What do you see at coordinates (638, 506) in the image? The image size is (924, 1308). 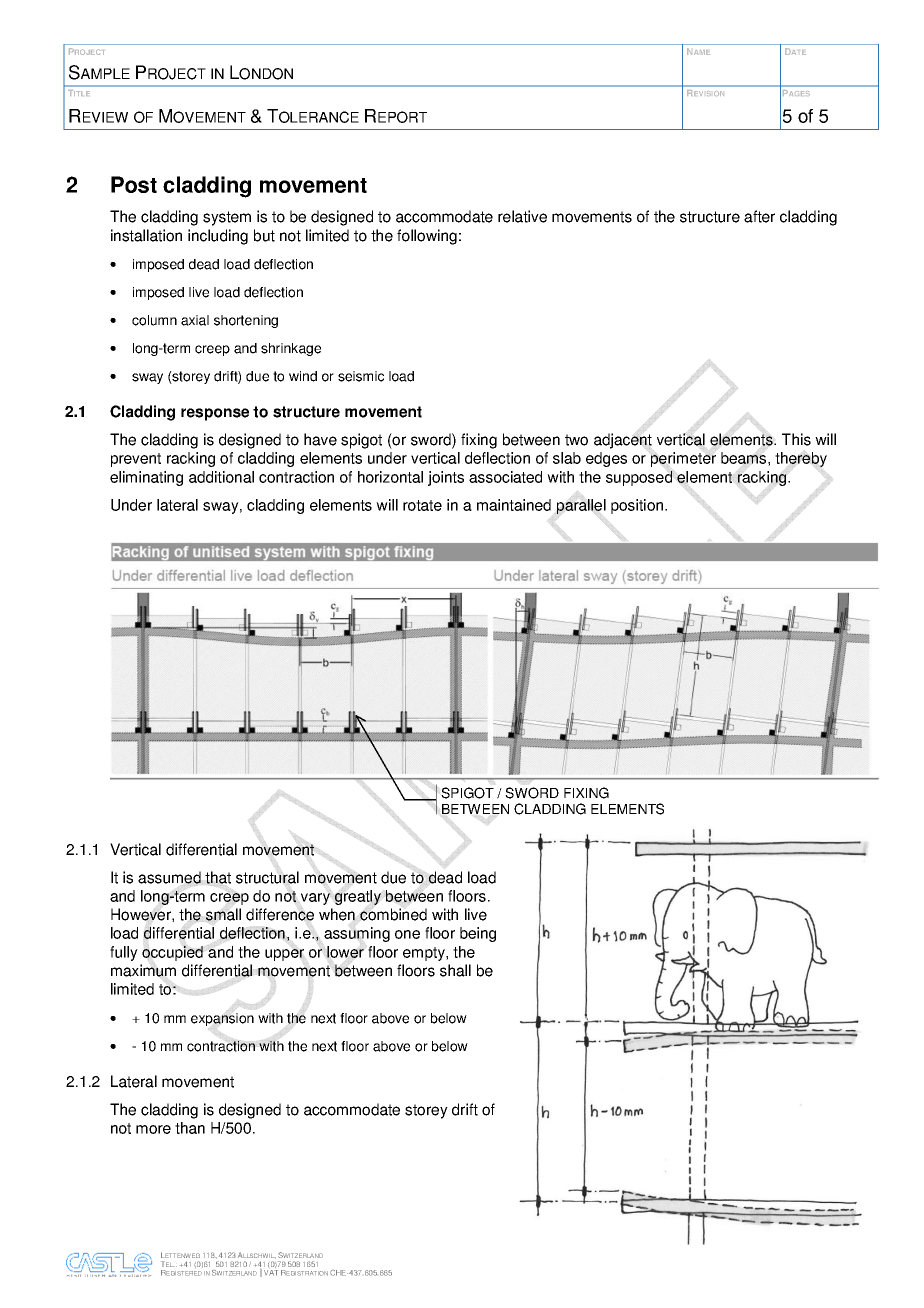 I see `position` at bounding box center [638, 506].
